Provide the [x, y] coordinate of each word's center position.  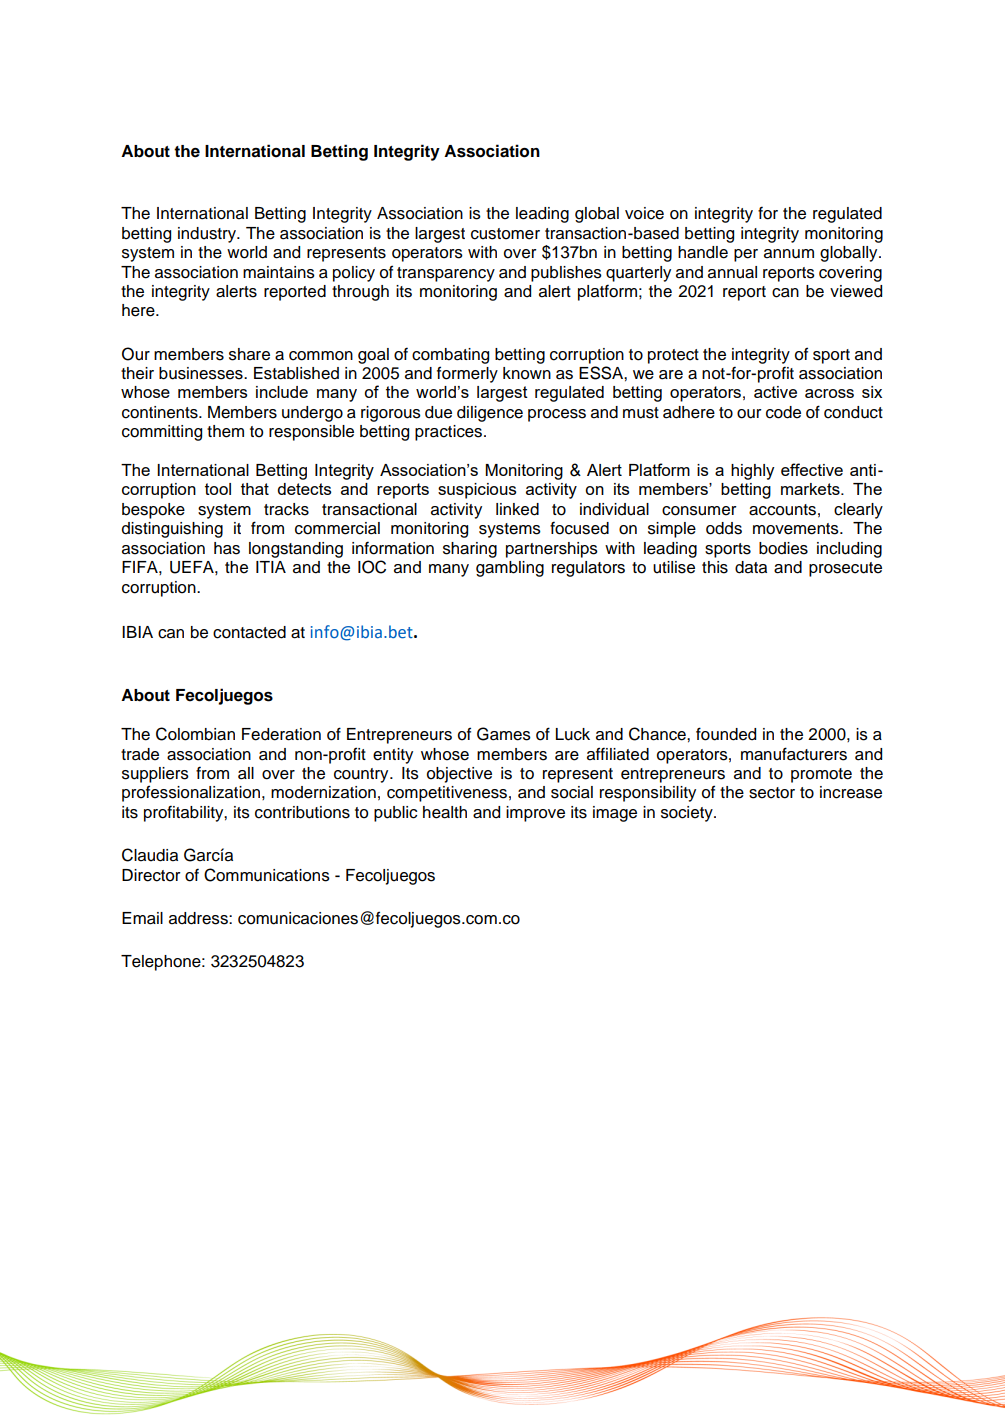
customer [505, 234]
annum [789, 254]
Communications [267, 875]
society [688, 814]
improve [535, 814]
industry [208, 235]
